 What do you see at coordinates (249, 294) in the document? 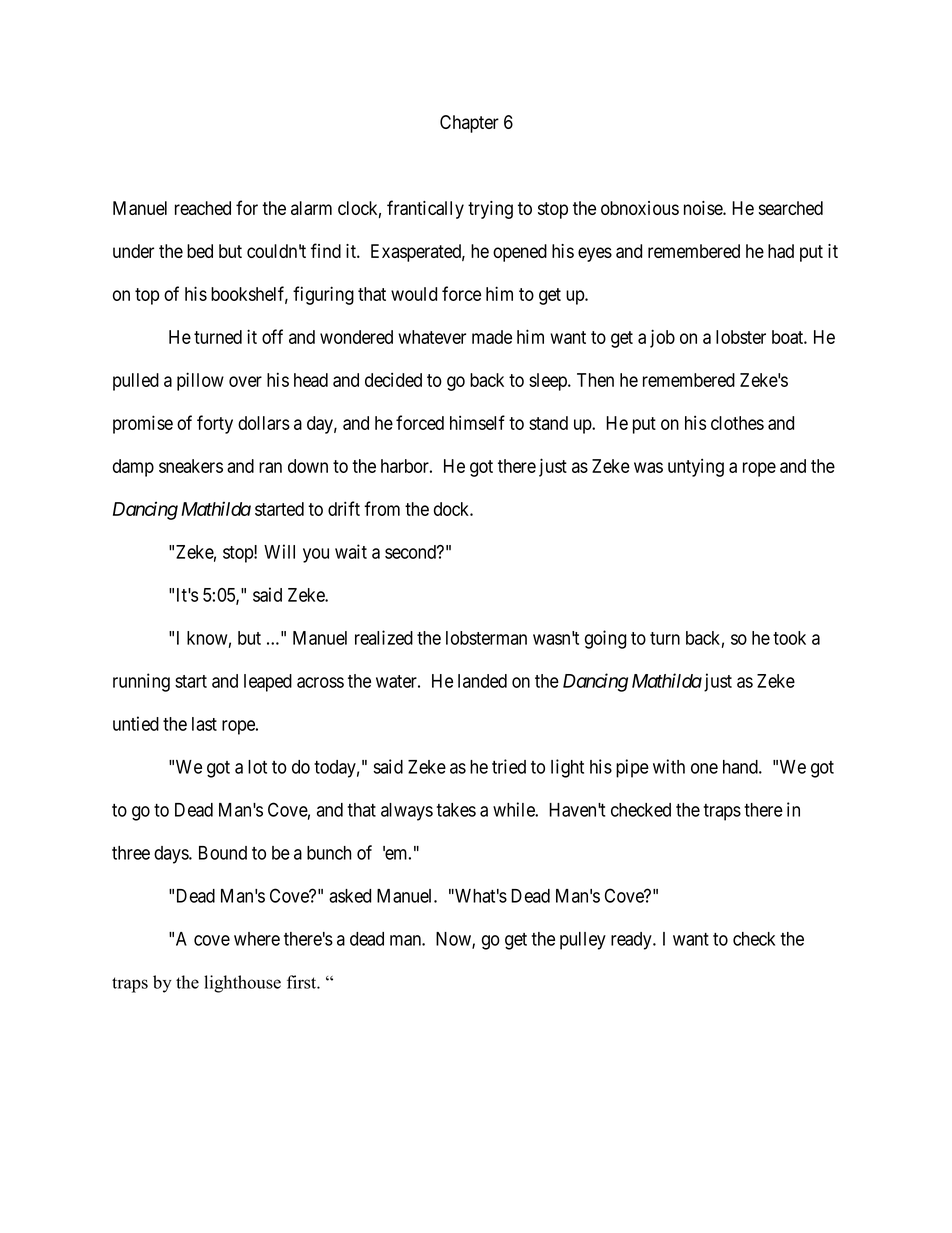
I see `bookshelf` at bounding box center [249, 294].
